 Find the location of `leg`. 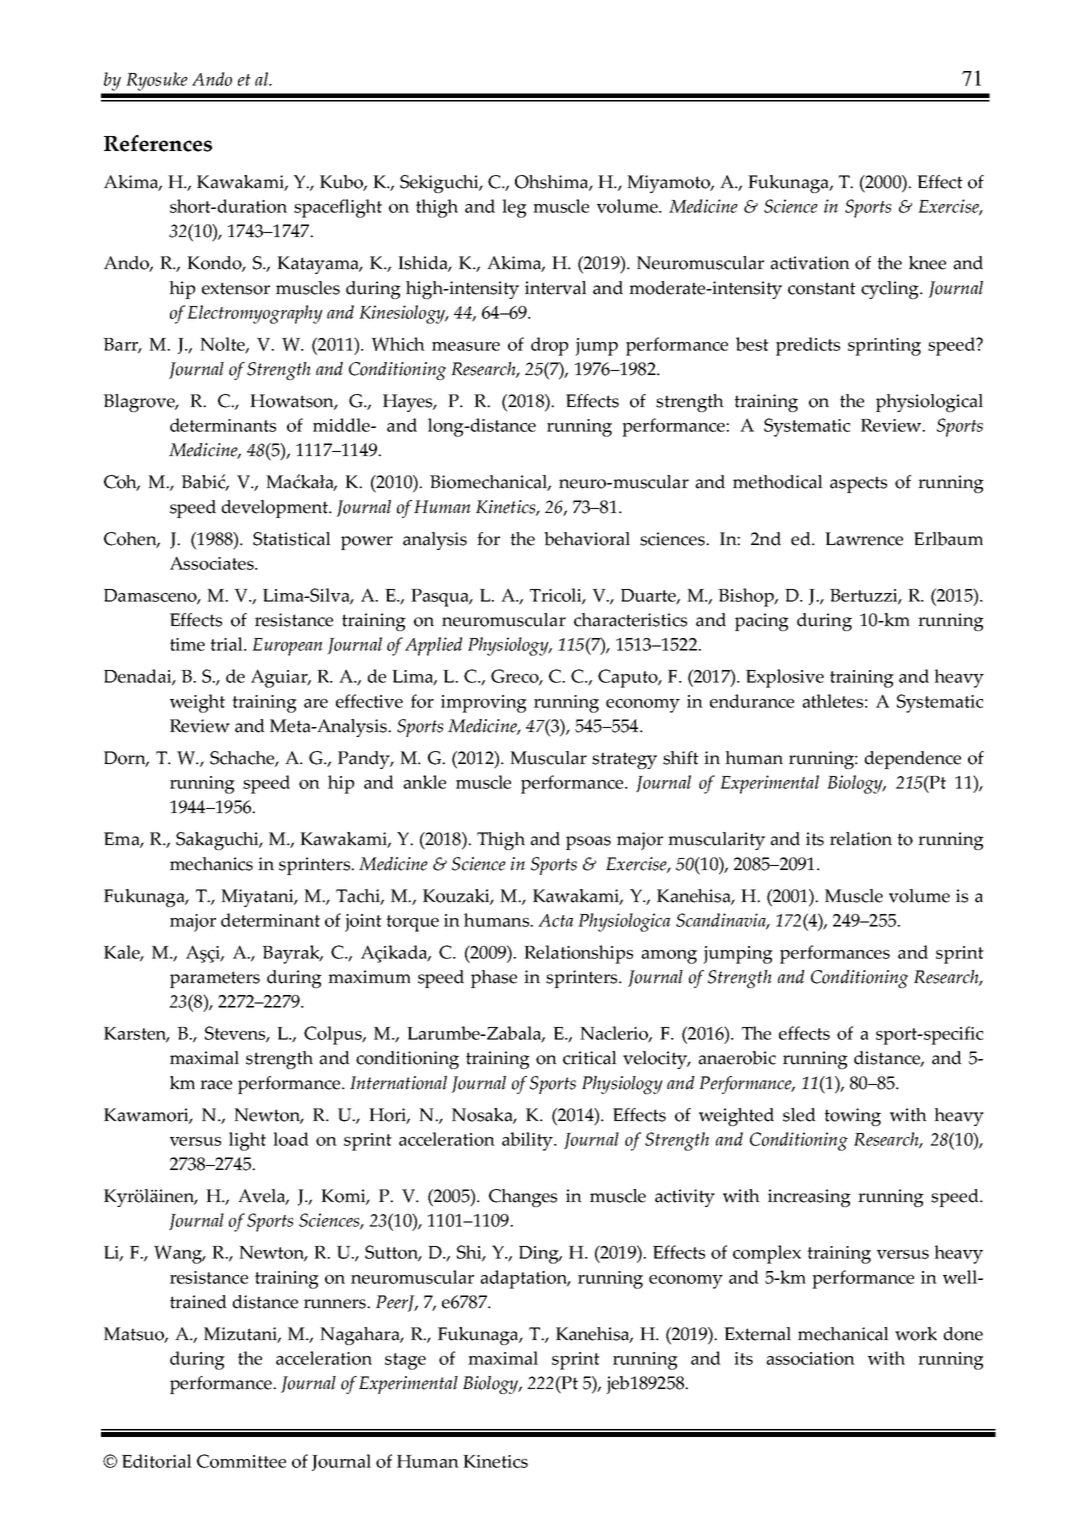

leg is located at coordinates (514, 208).
